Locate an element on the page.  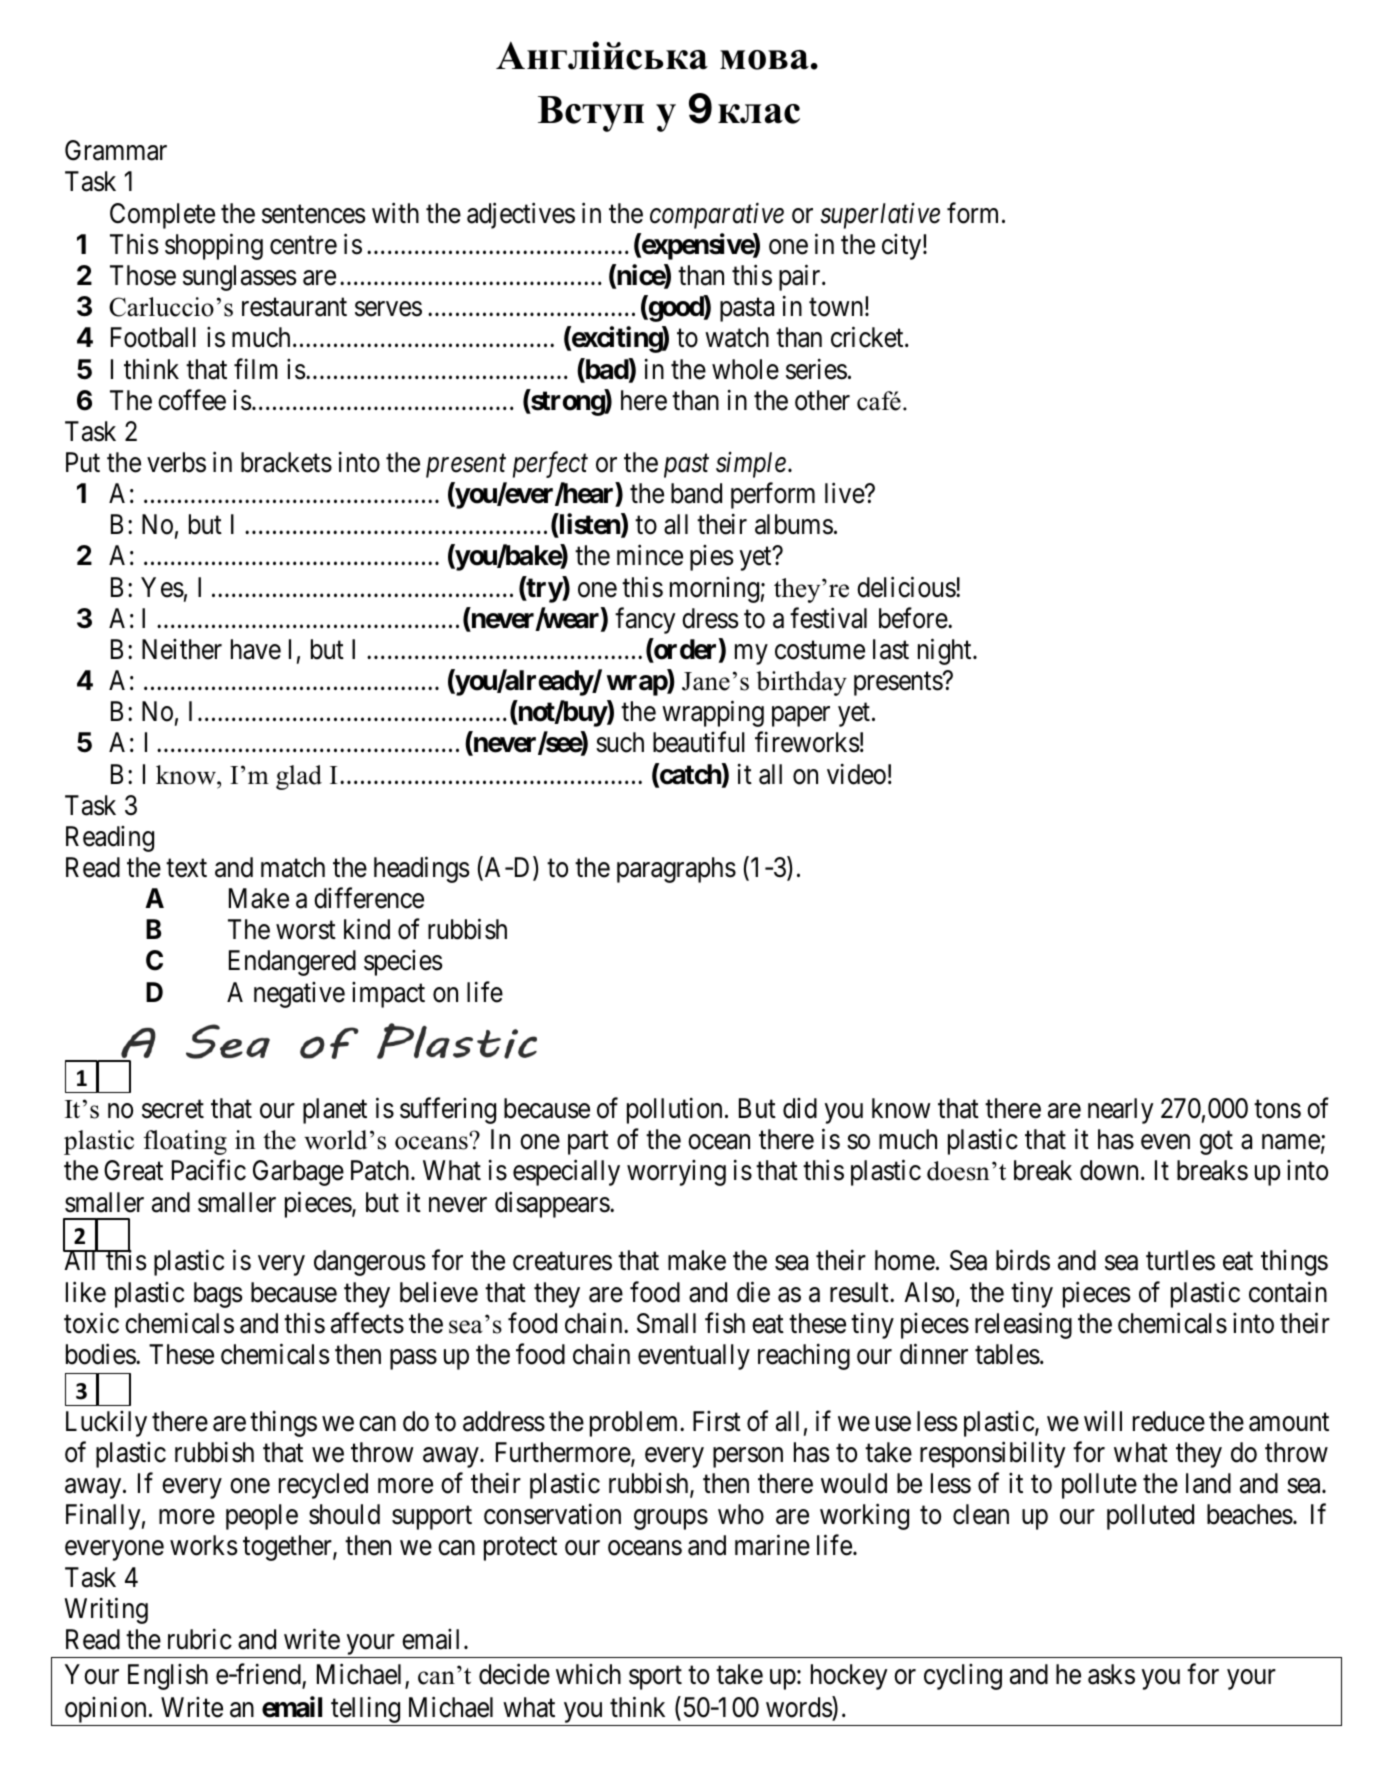
nearly is located at coordinates (1121, 1111).
